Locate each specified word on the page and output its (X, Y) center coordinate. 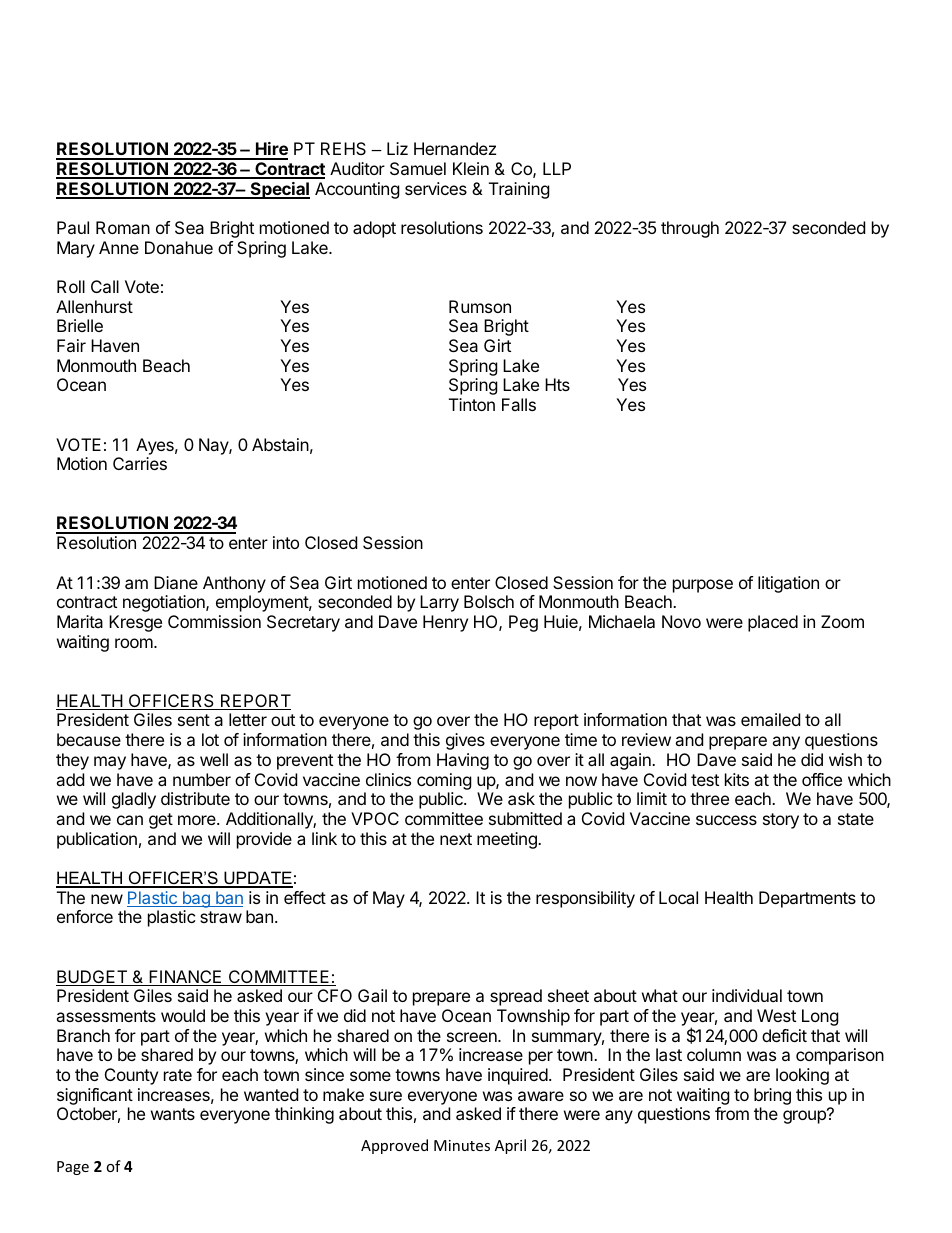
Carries (140, 463)
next (456, 839)
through (690, 229)
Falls (519, 404)
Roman (123, 227)
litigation (788, 584)
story (781, 821)
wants (173, 1114)
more (198, 820)
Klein (471, 168)
